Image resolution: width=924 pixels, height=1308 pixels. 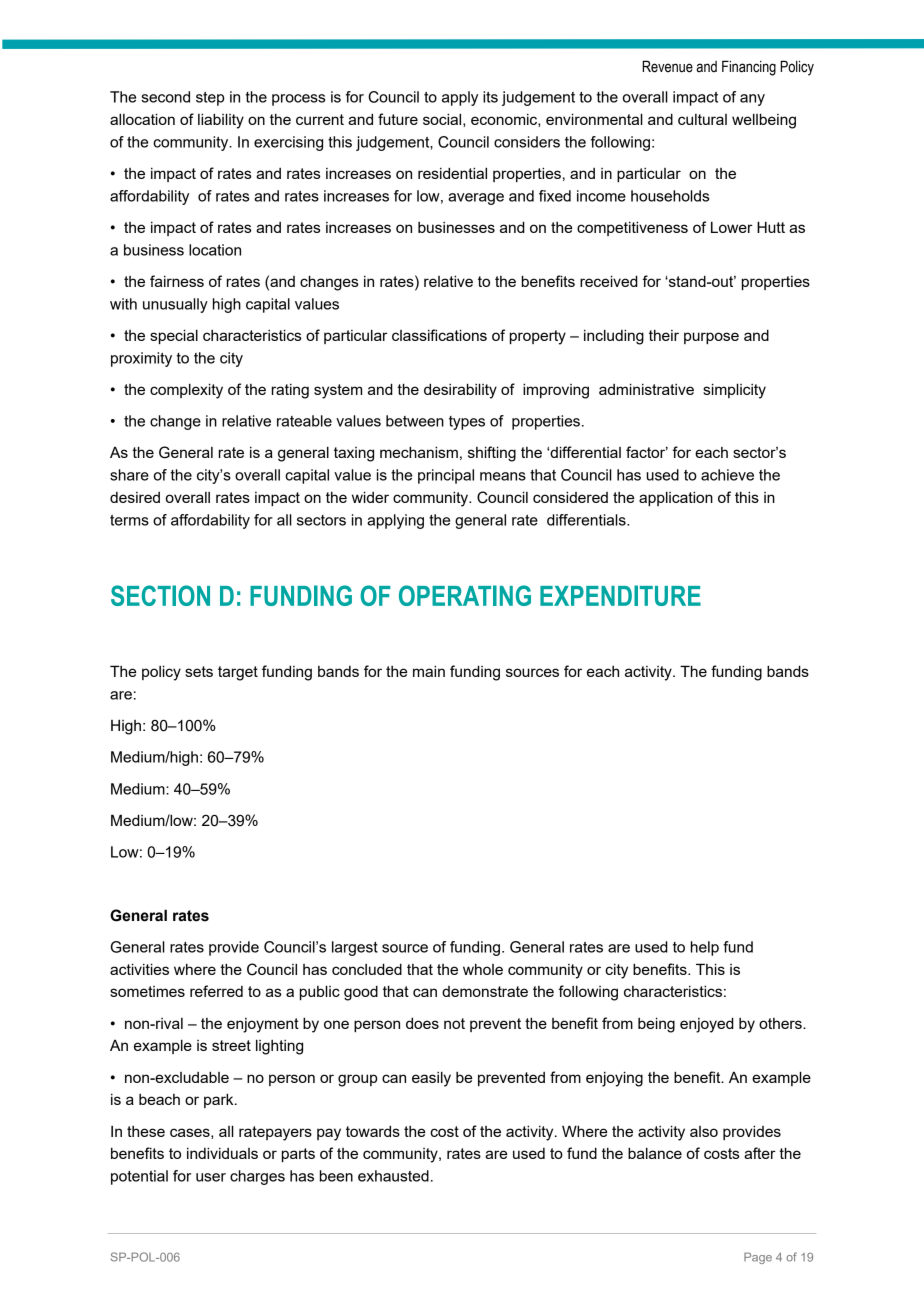 I want to click on step, so click(x=210, y=99).
